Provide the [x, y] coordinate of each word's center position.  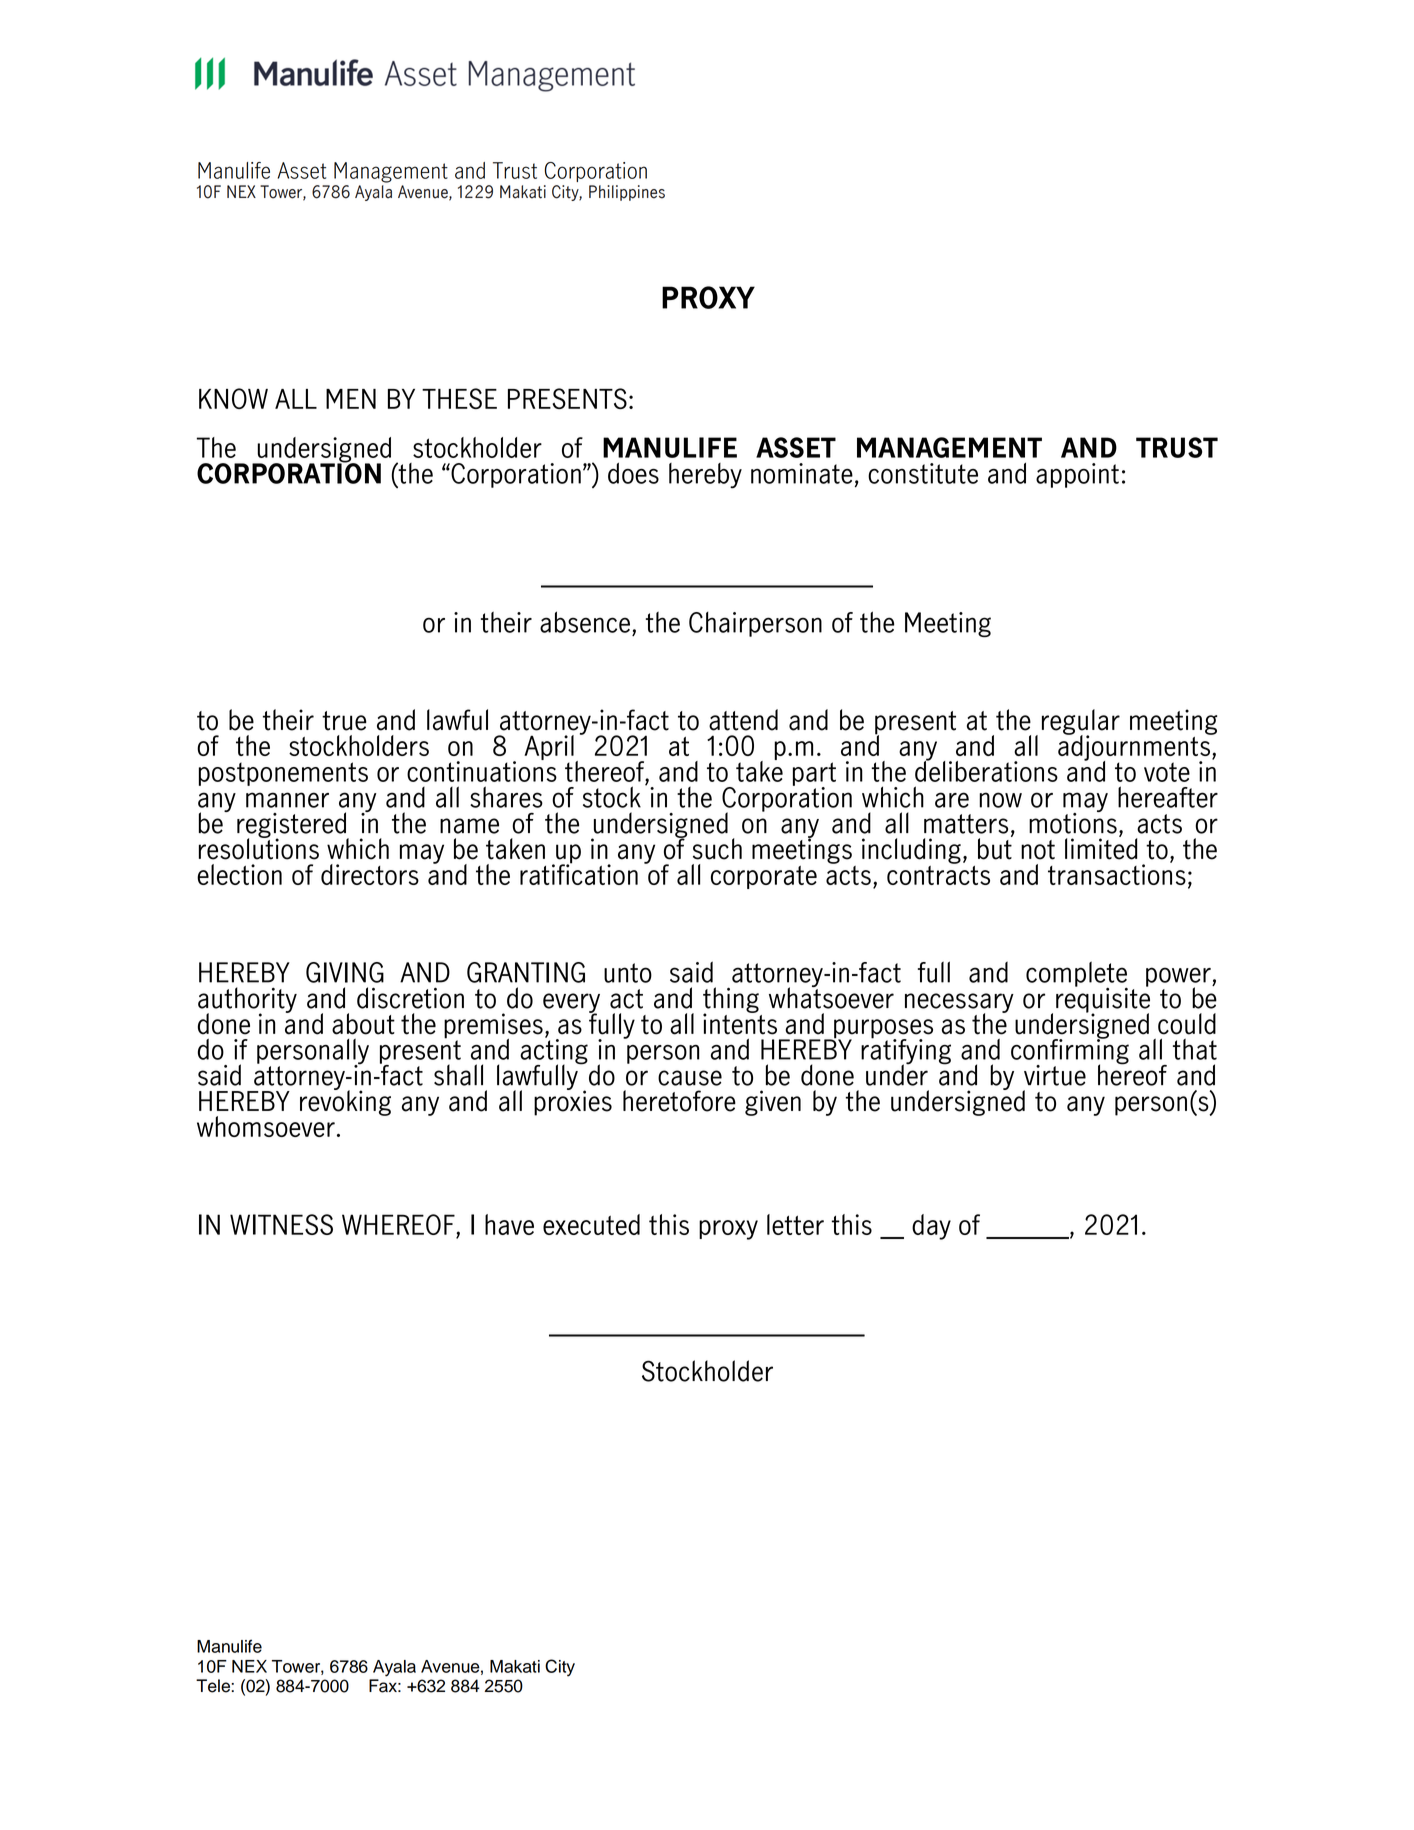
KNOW [233, 398]
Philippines [627, 193]
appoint [1077, 475]
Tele [214, 1686]
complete [1077, 975]
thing [731, 1001]
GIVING [345, 972]
